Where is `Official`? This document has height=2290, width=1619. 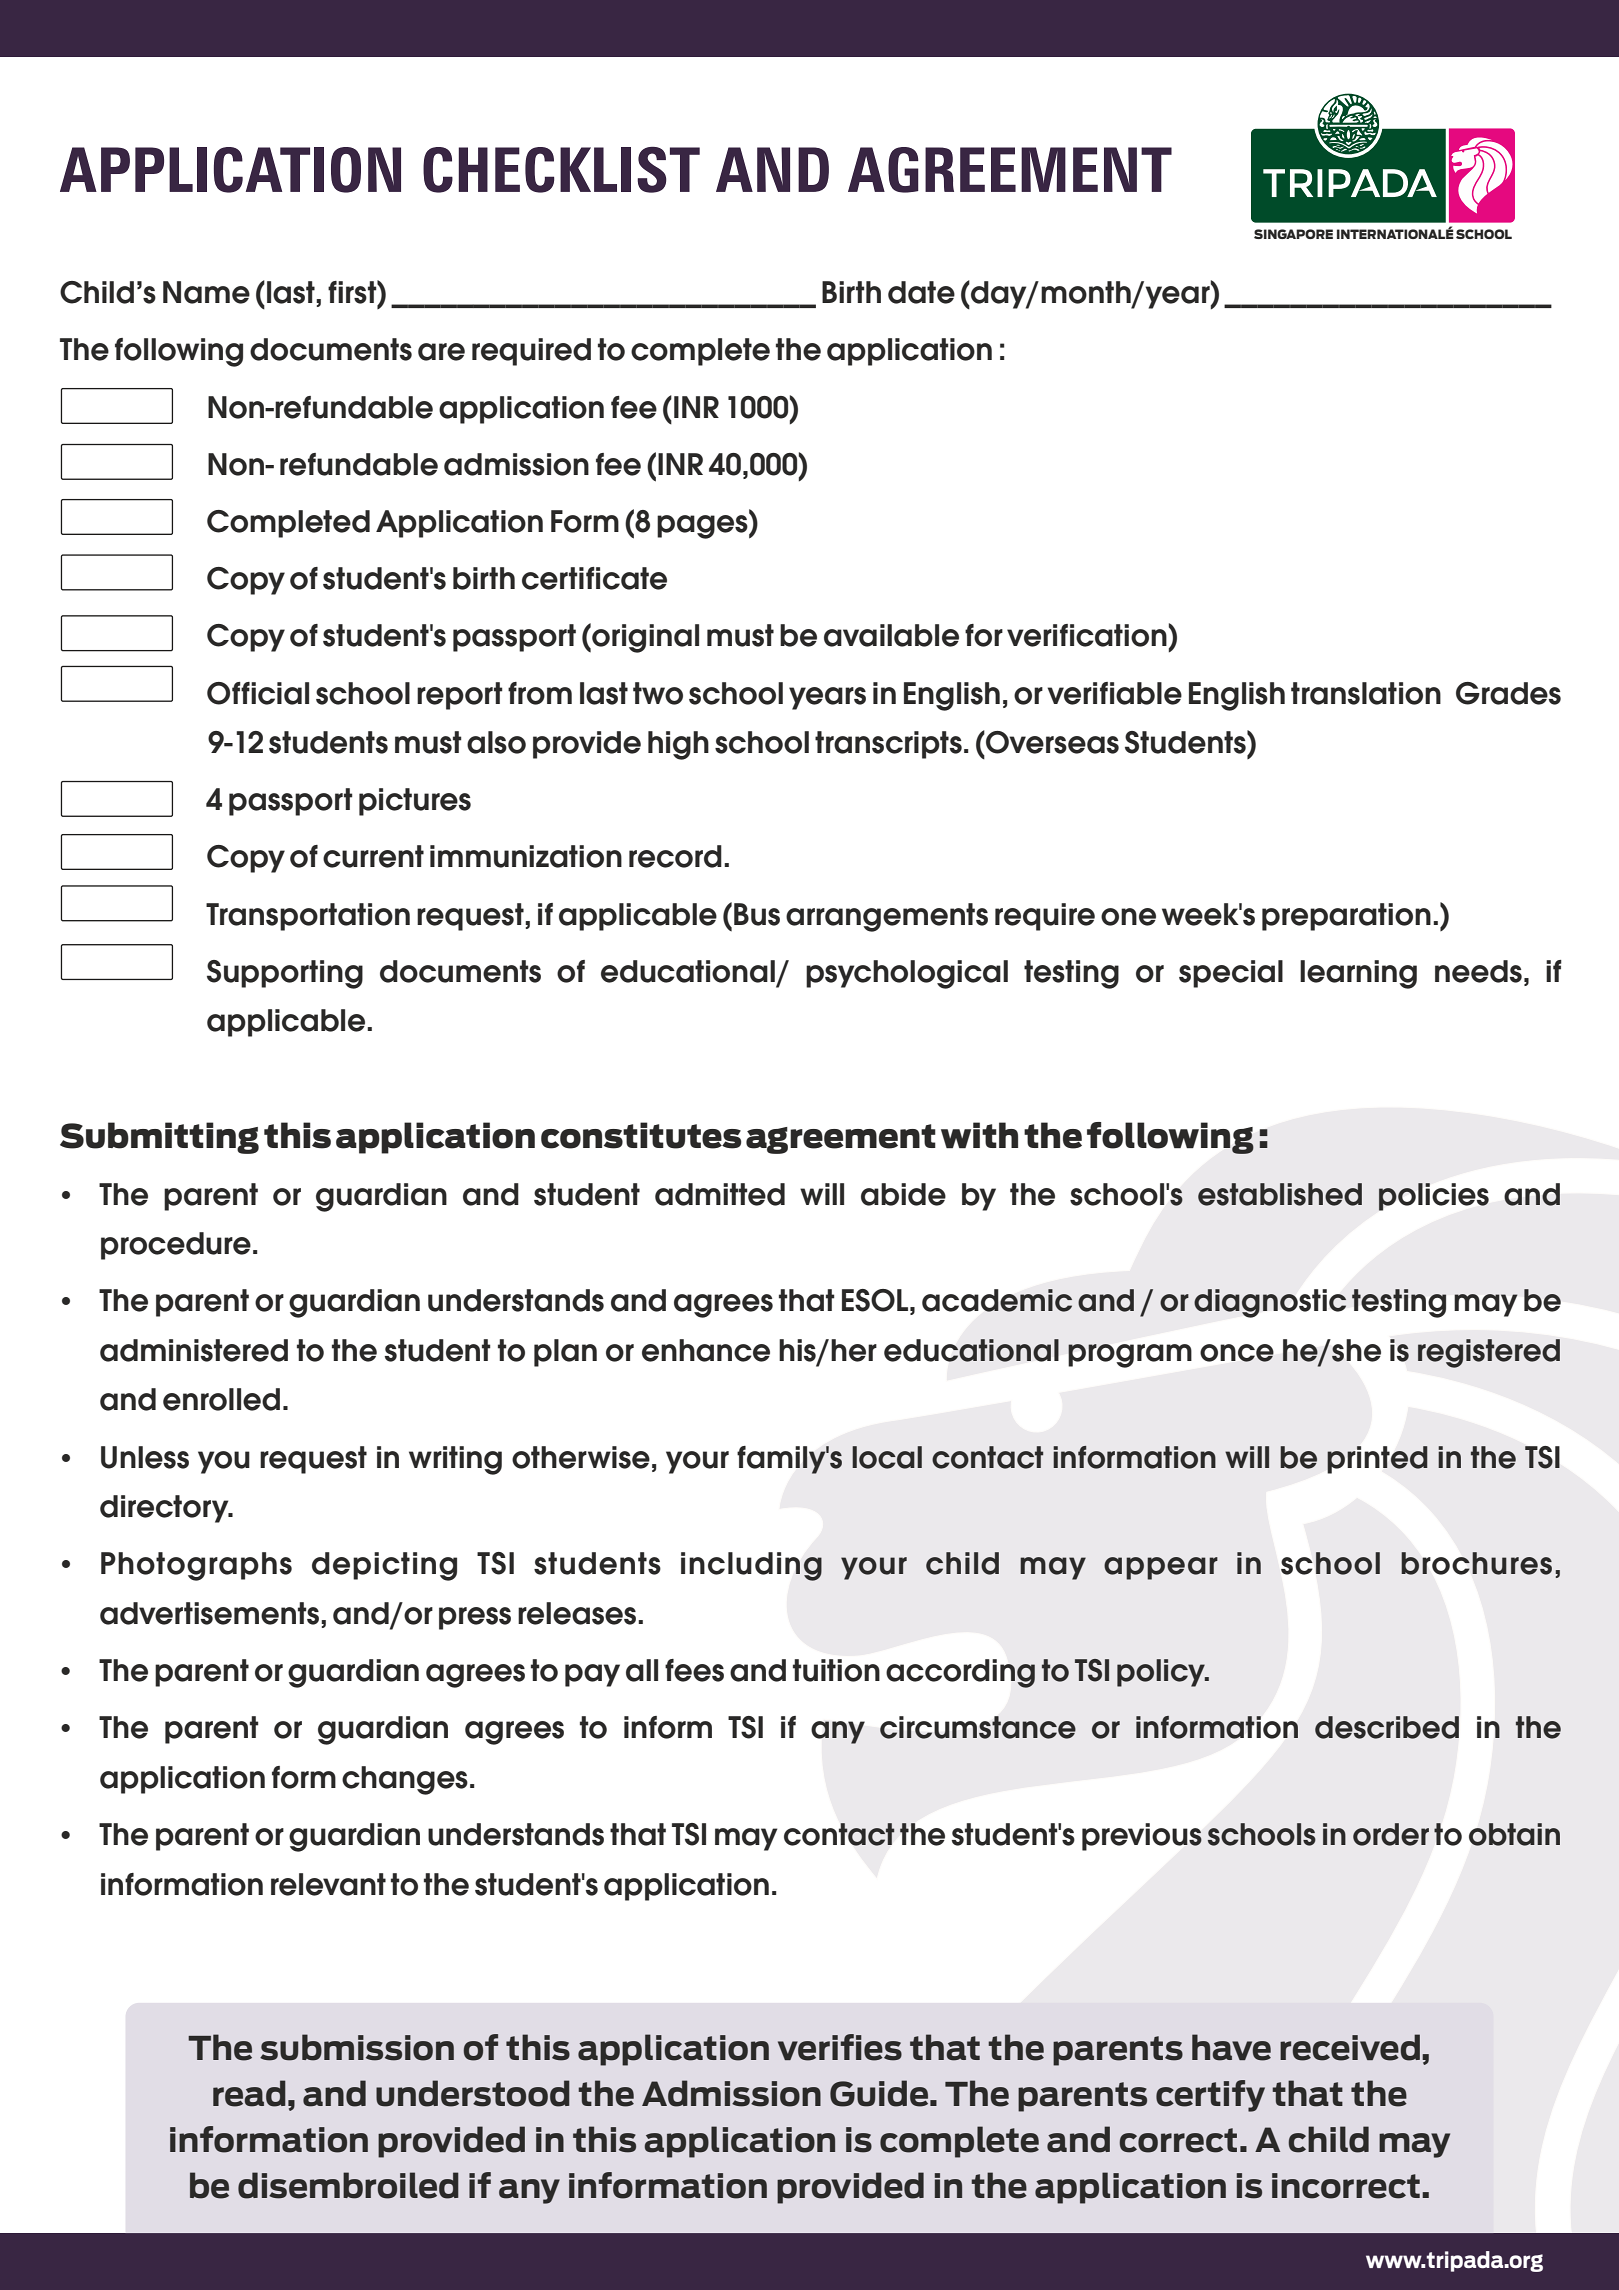
Official is located at coordinates (258, 693).
